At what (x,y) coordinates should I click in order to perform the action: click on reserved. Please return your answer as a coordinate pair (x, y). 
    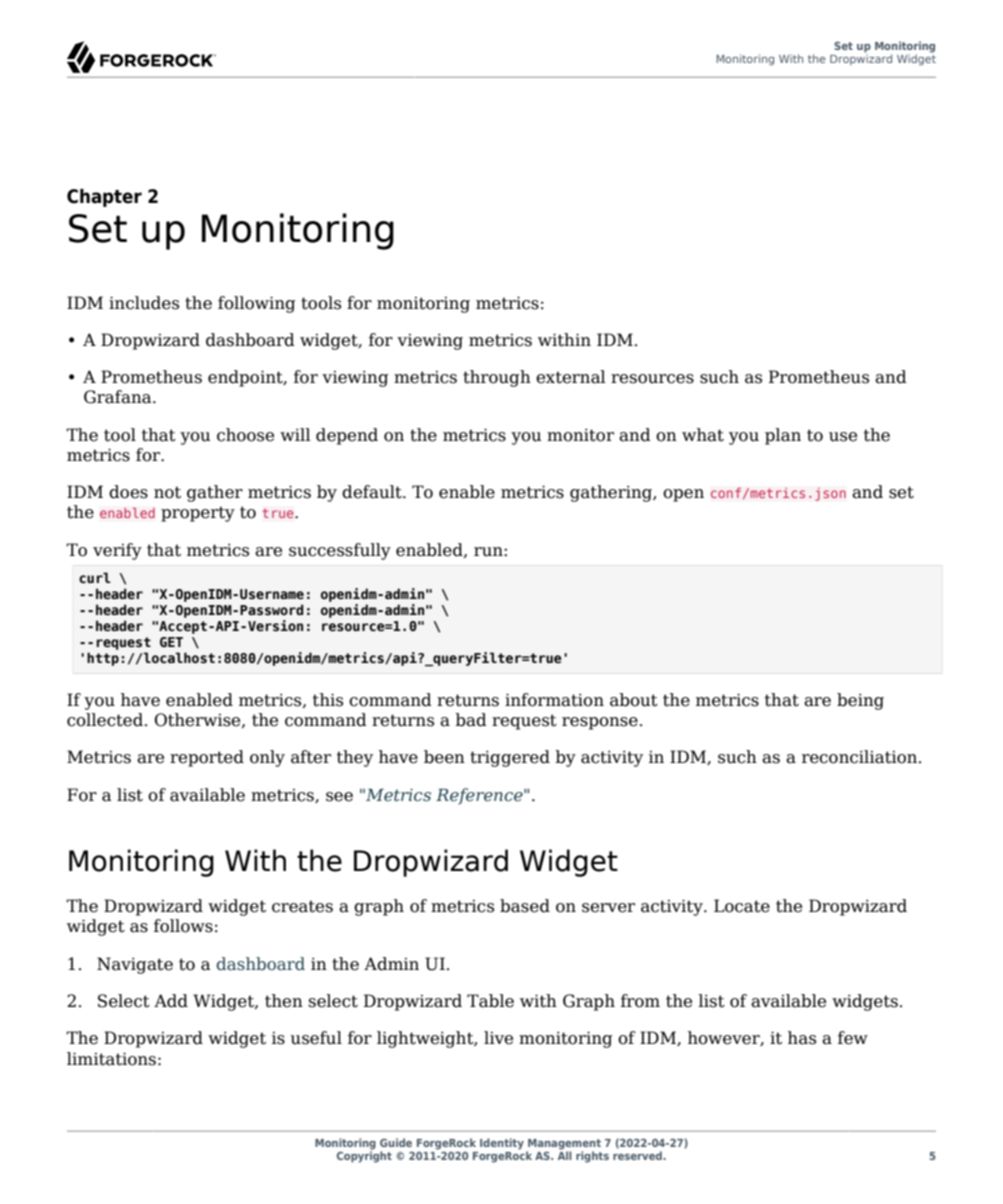
    Looking at the image, I should click on (638, 1155).
